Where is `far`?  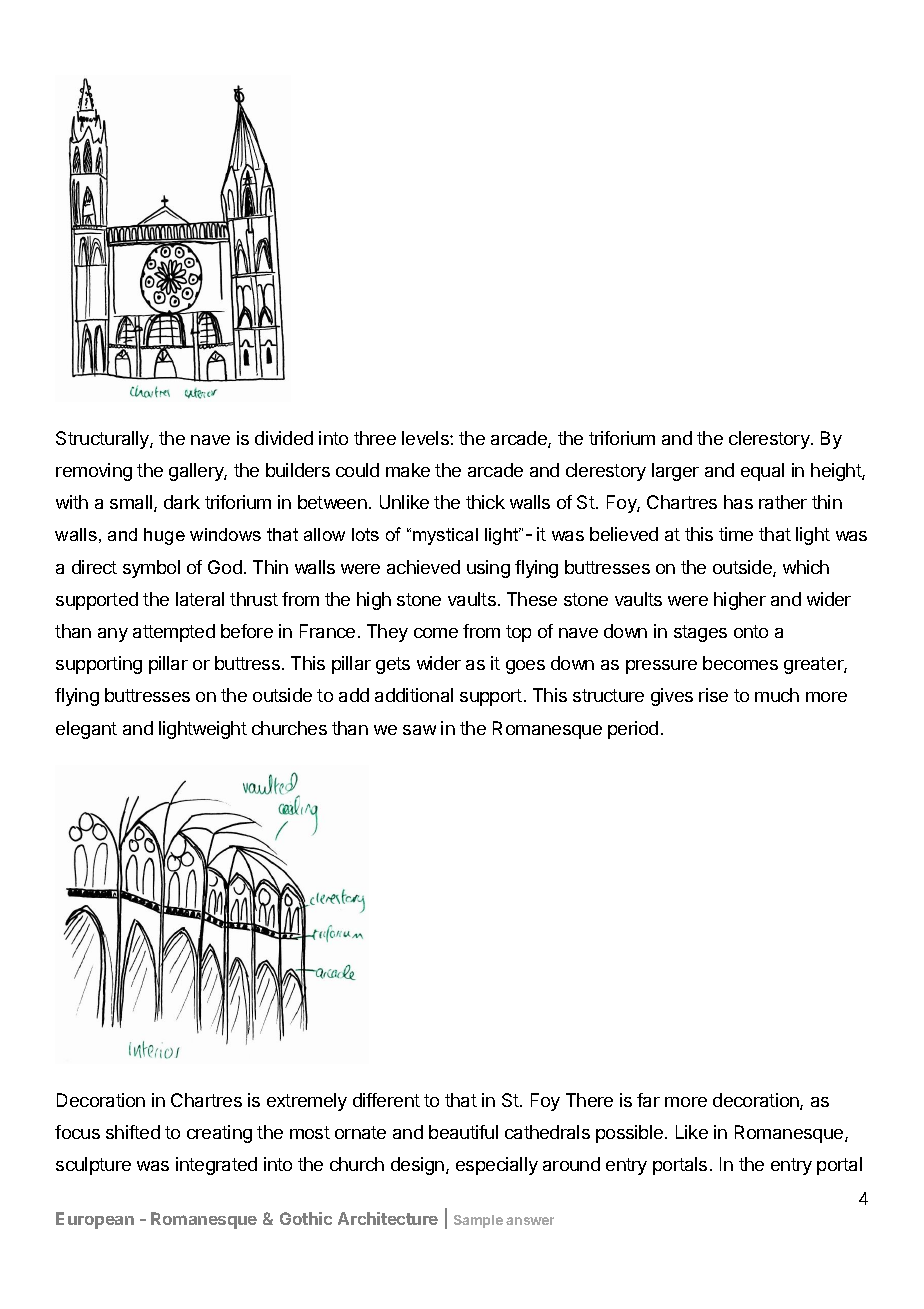
far is located at coordinates (648, 1100).
